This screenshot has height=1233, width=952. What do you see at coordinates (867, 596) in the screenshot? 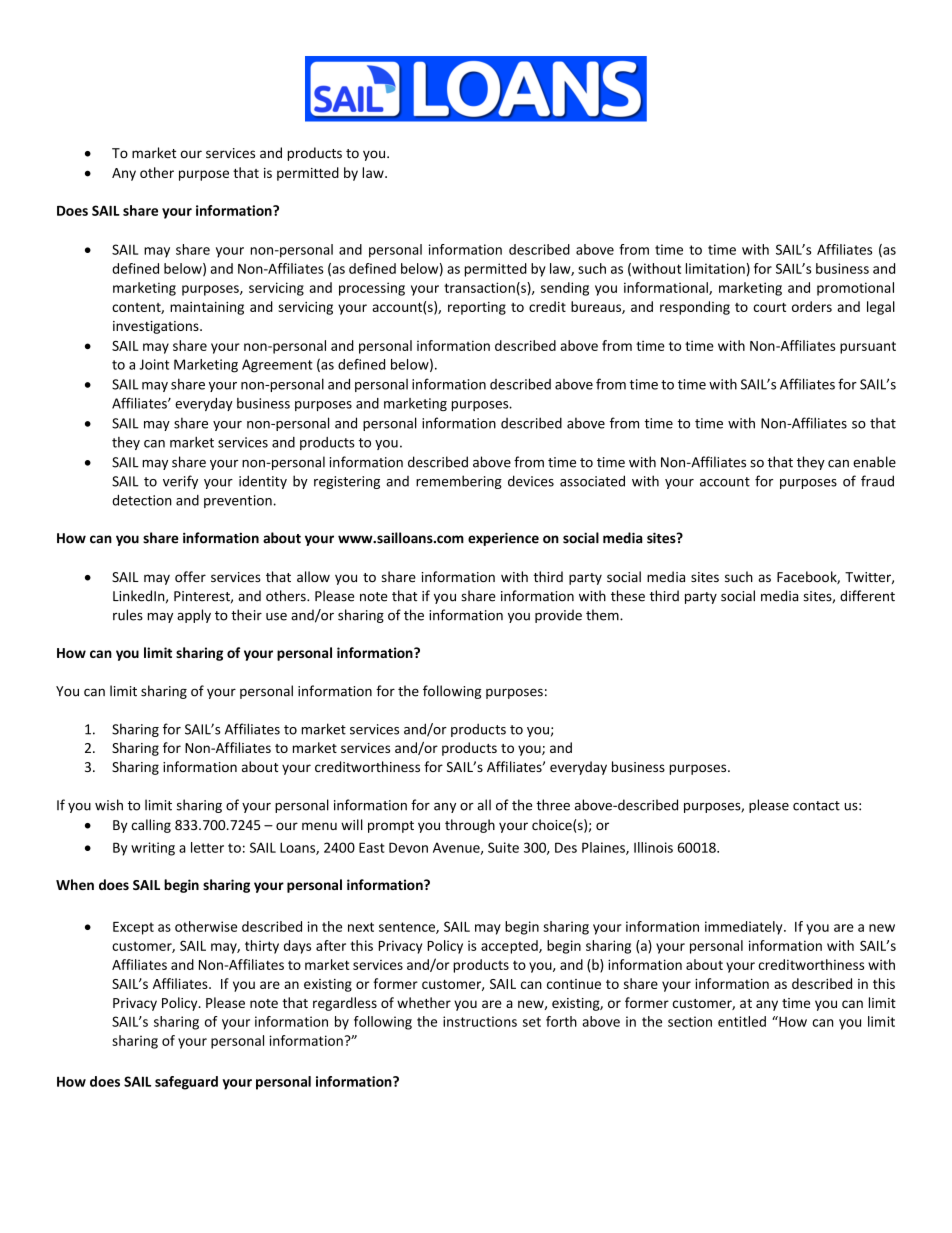
I see `different` at bounding box center [867, 596].
